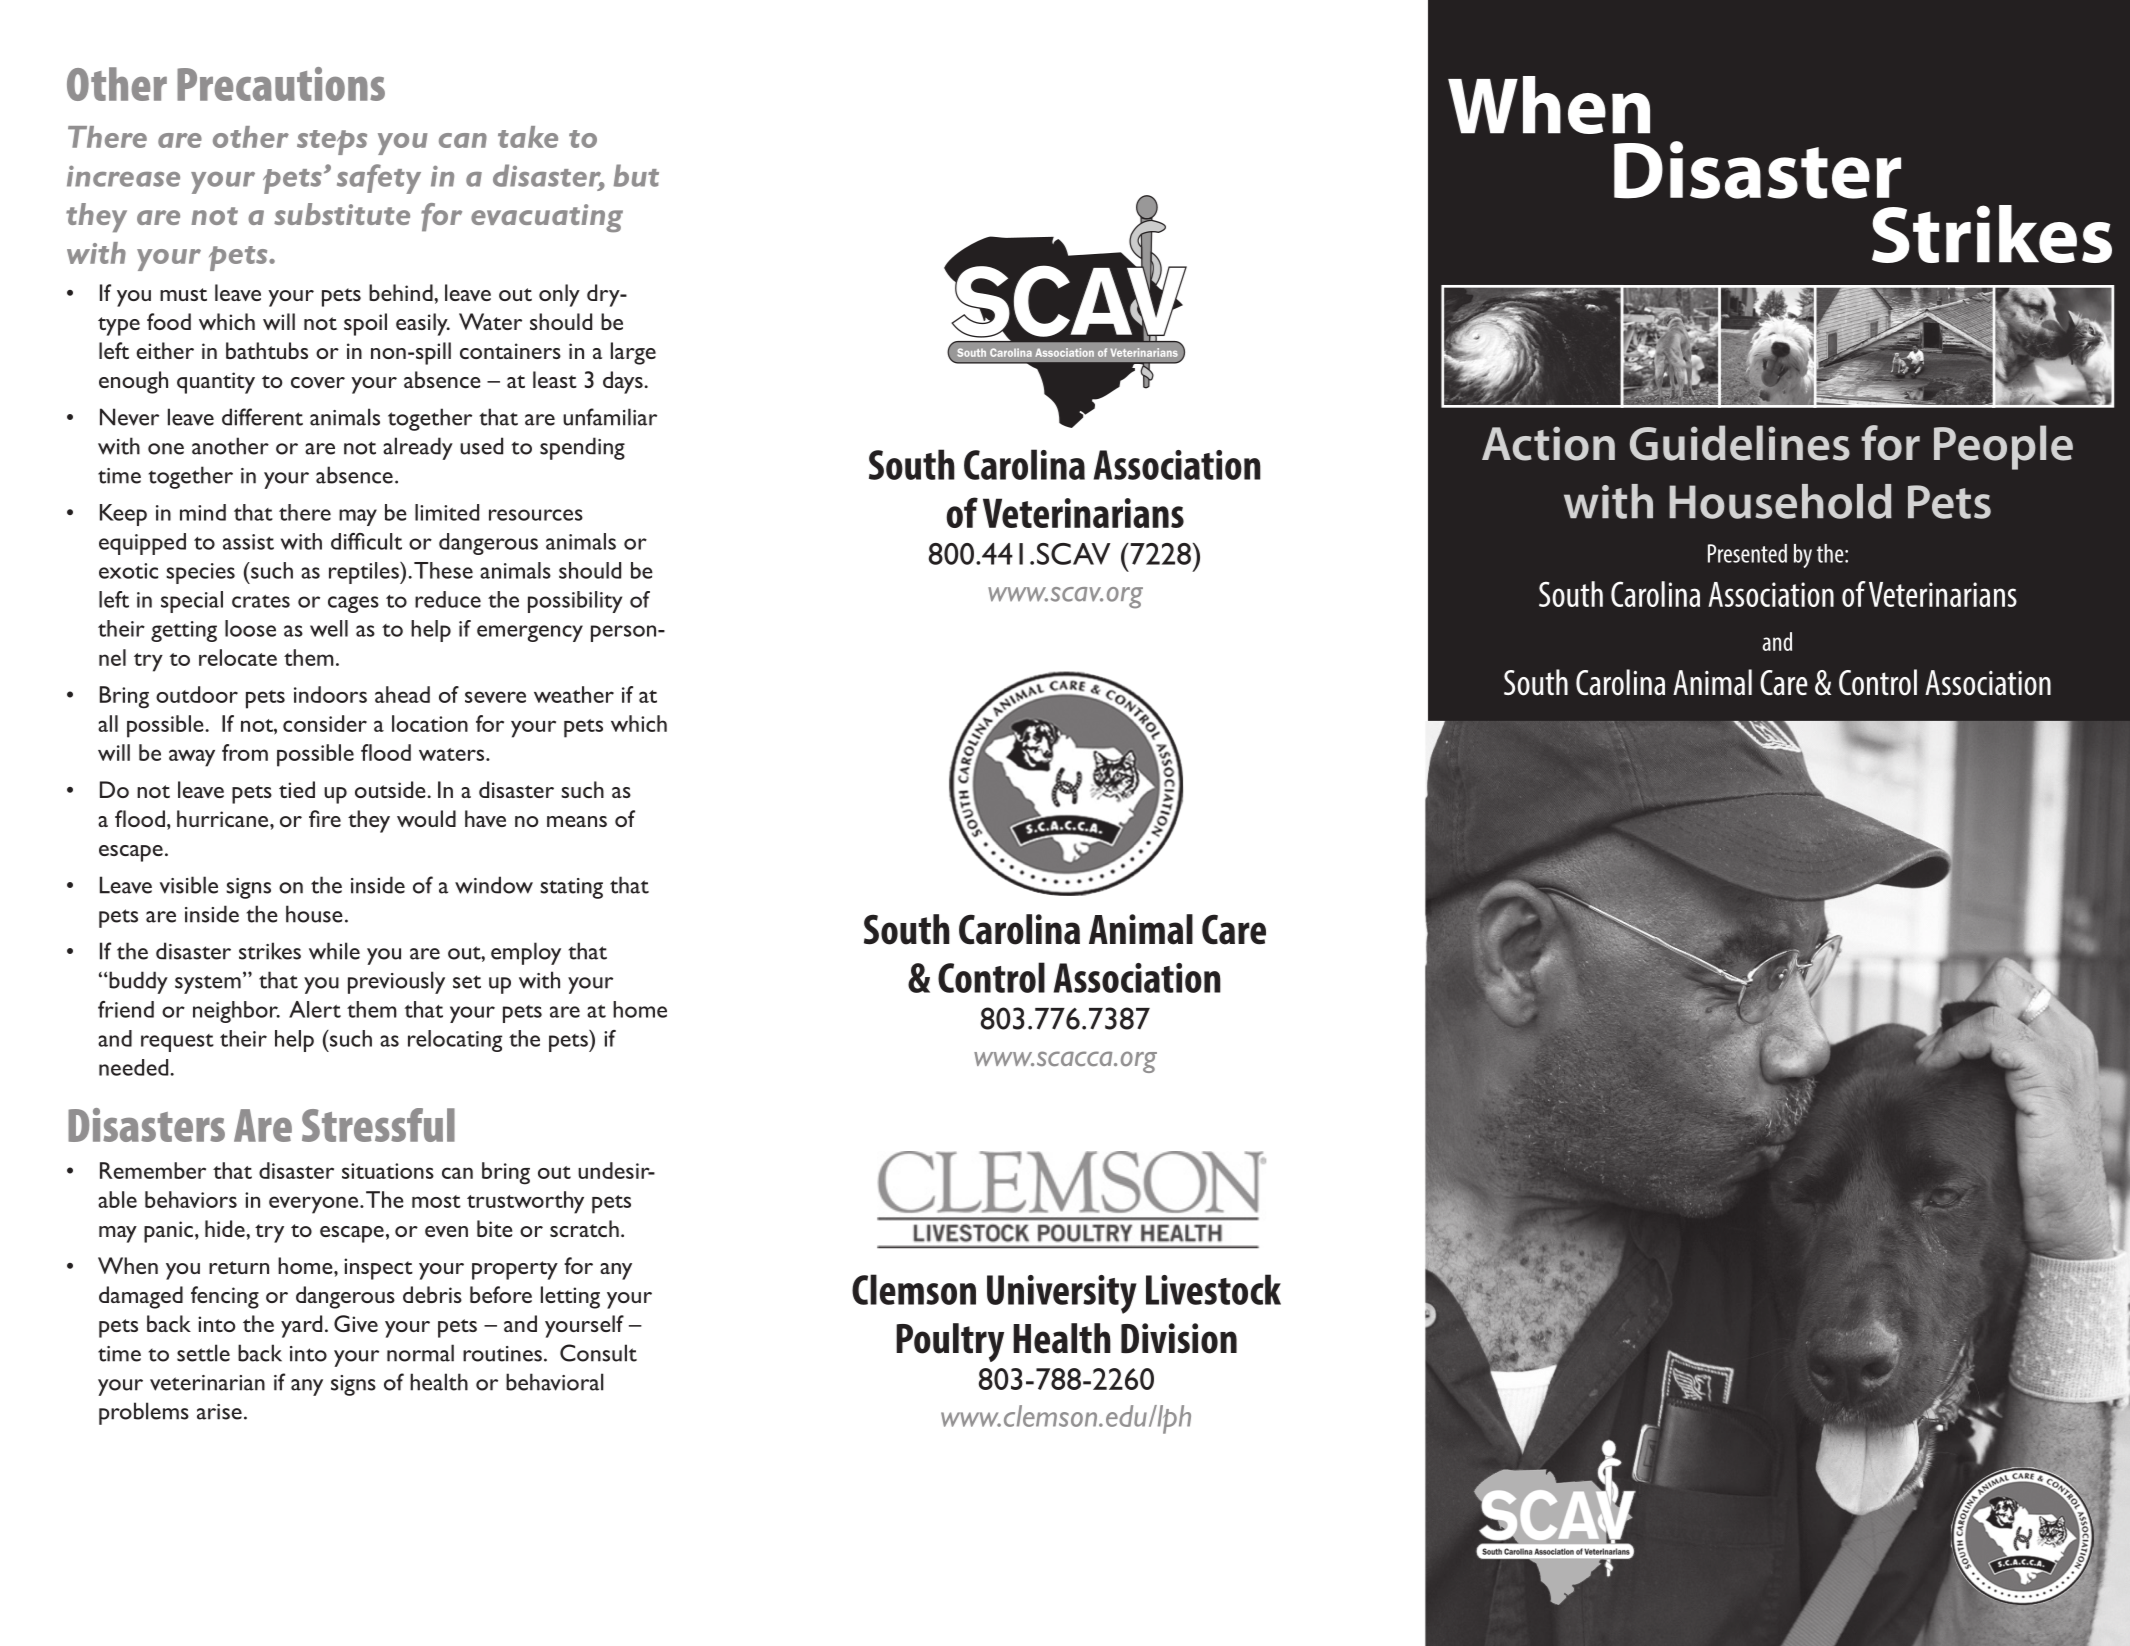 This image has height=1646, width=2130. I want to click on Guidelines, so click(1740, 443).
